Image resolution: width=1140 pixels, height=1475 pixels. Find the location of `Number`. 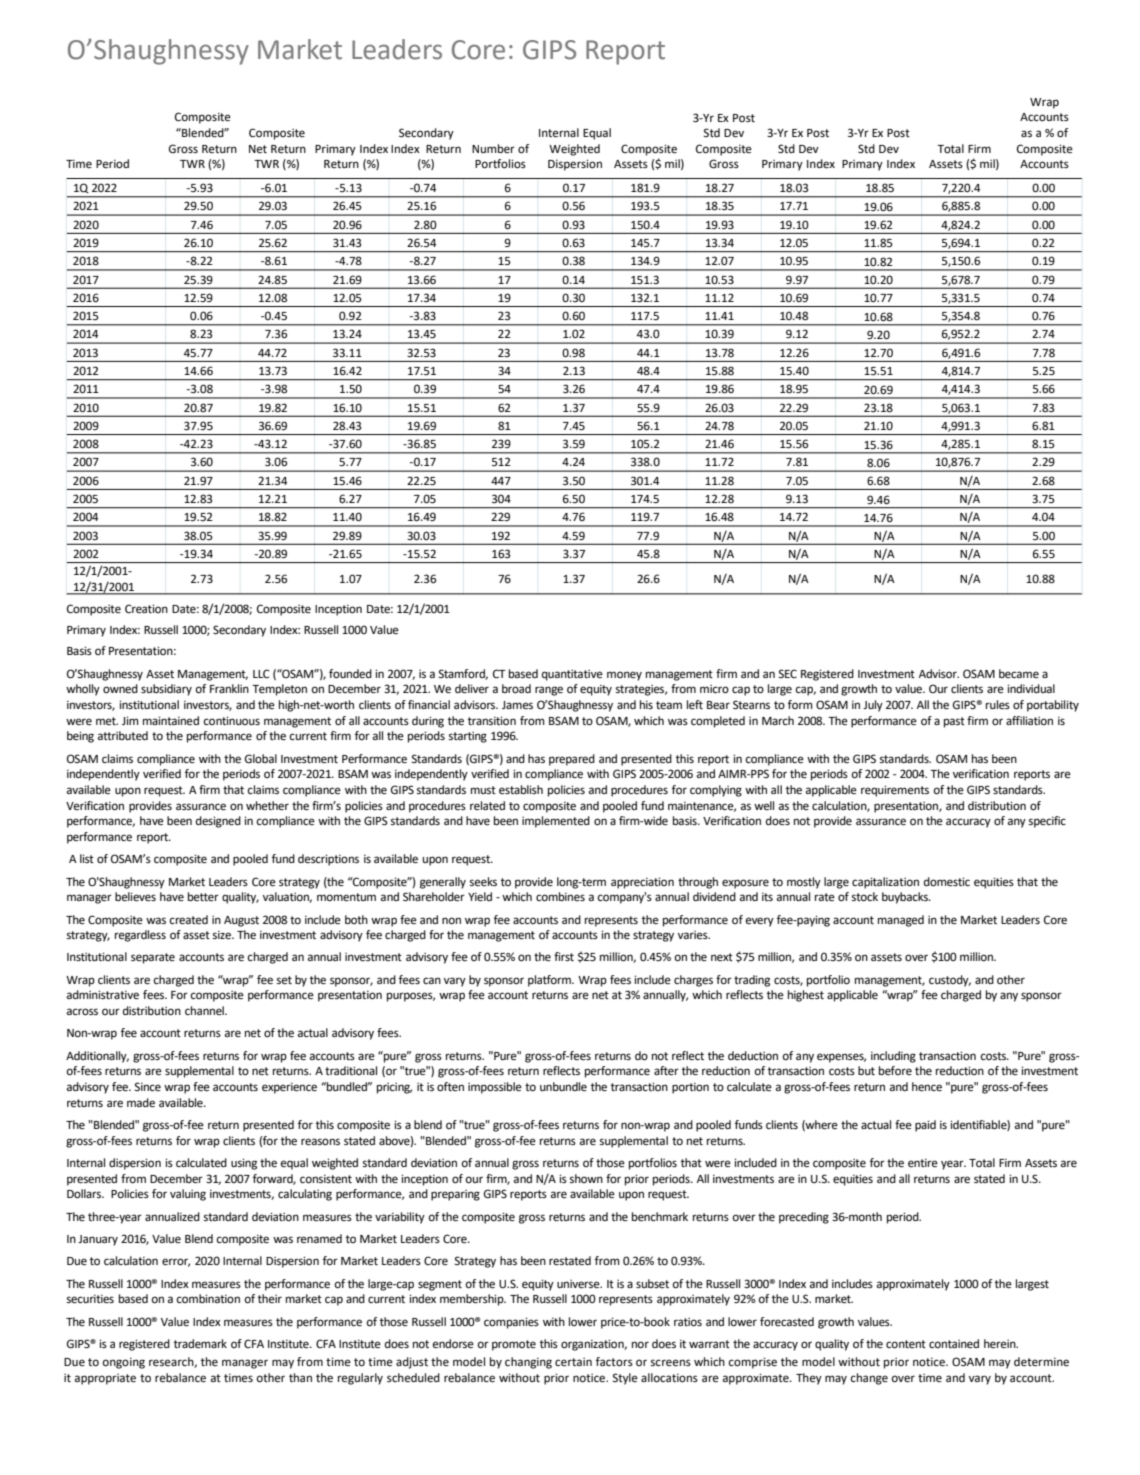

Number is located at coordinates (493, 149).
